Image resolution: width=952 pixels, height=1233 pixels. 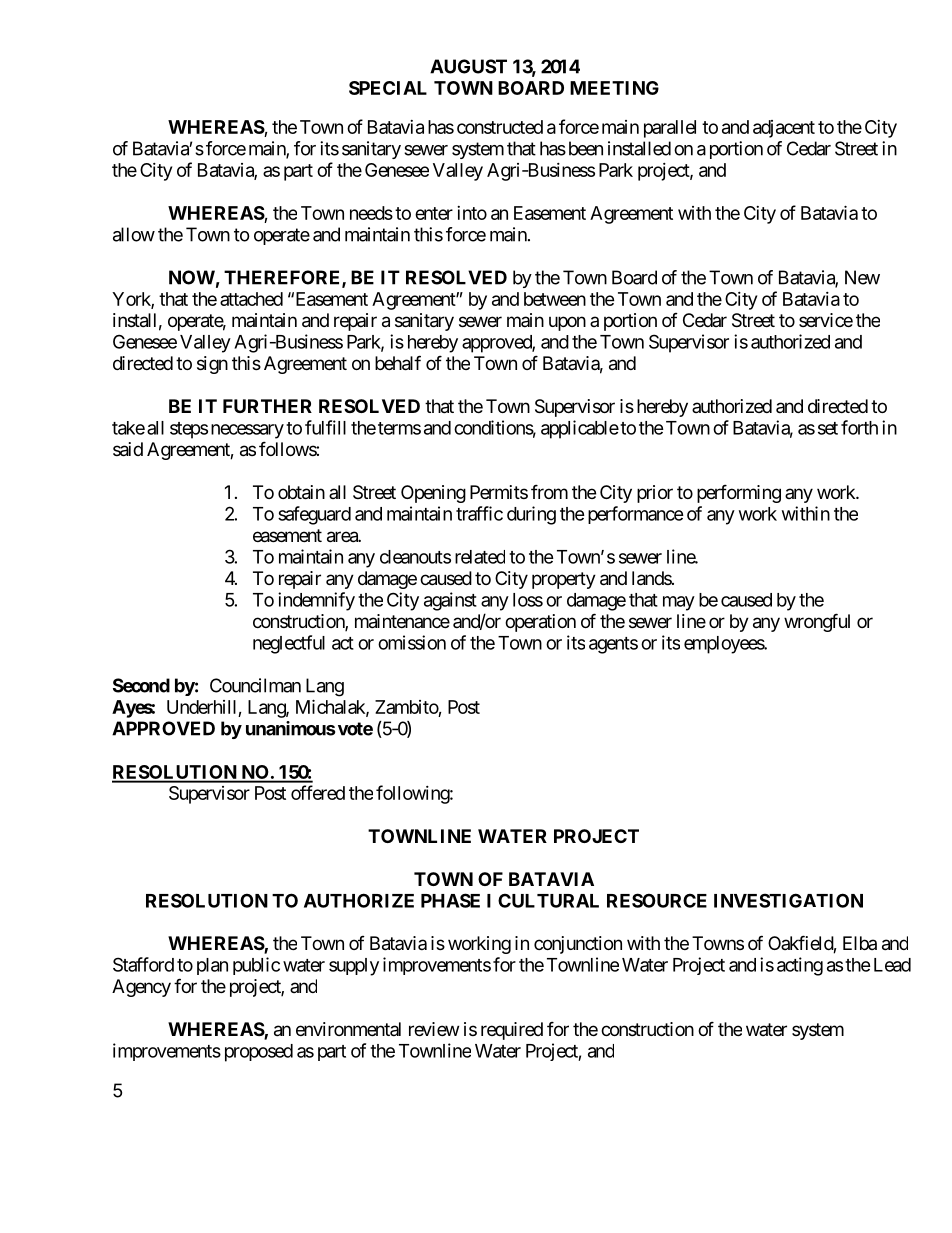 What do you see at coordinates (580, 429) in the screenshot?
I see `applicable` at bounding box center [580, 429].
